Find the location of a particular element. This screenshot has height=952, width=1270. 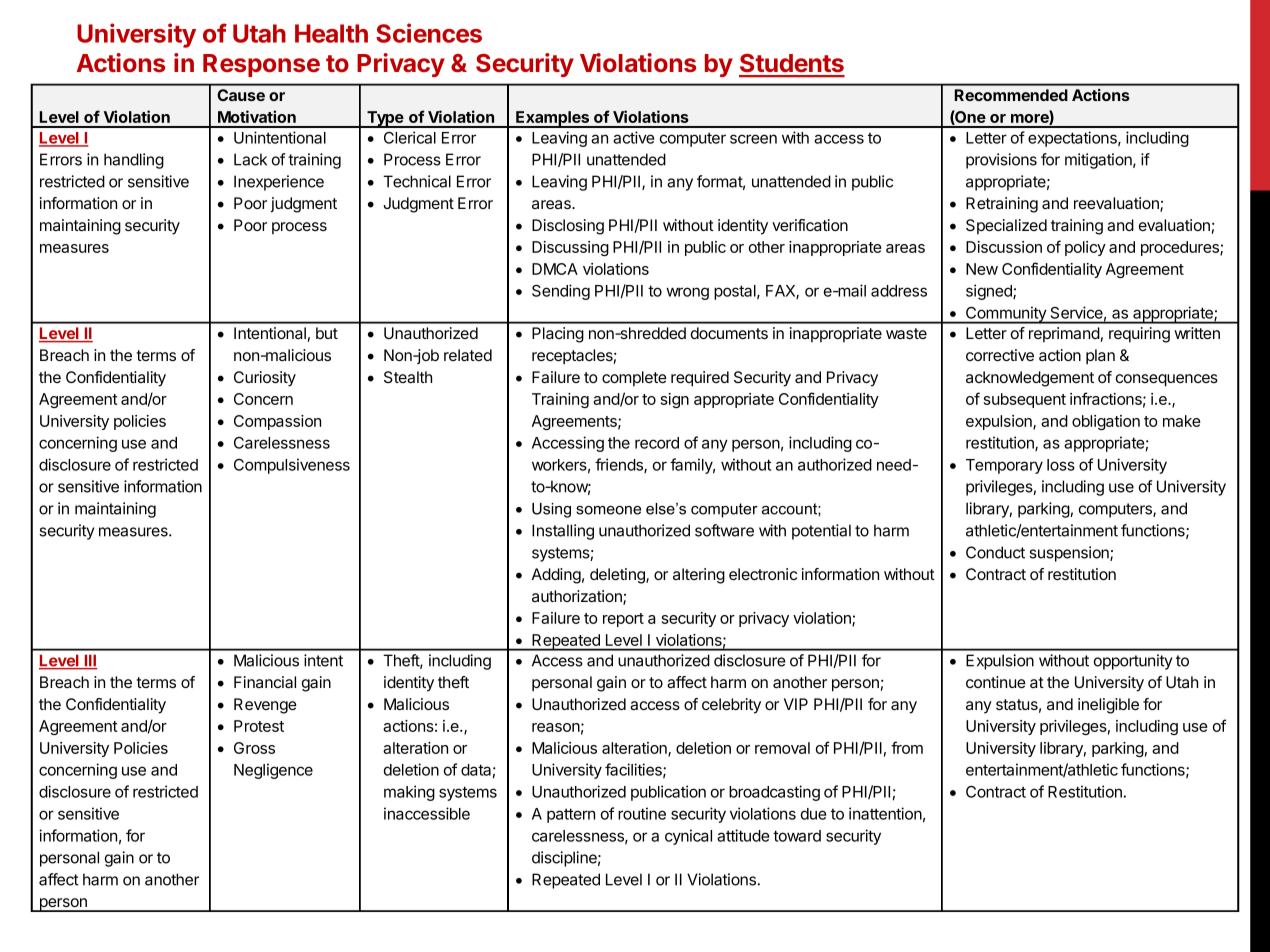

Inexperience is located at coordinates (279, 183).
